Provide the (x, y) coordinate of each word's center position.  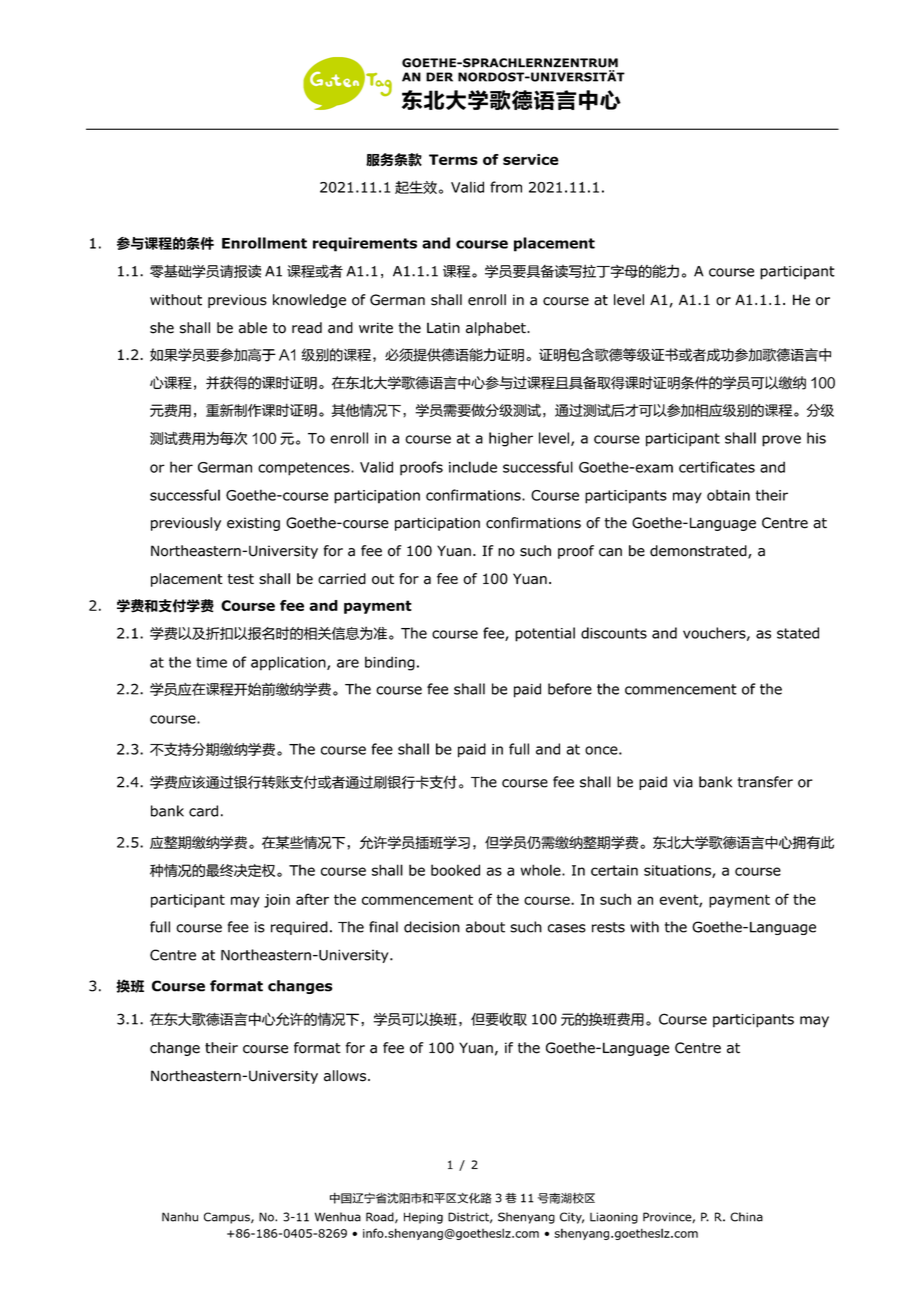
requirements (365, 244)
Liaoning (614, 1218)
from (506, 187)
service (531, 159)
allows (345, 1076)
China (746, 1217)
